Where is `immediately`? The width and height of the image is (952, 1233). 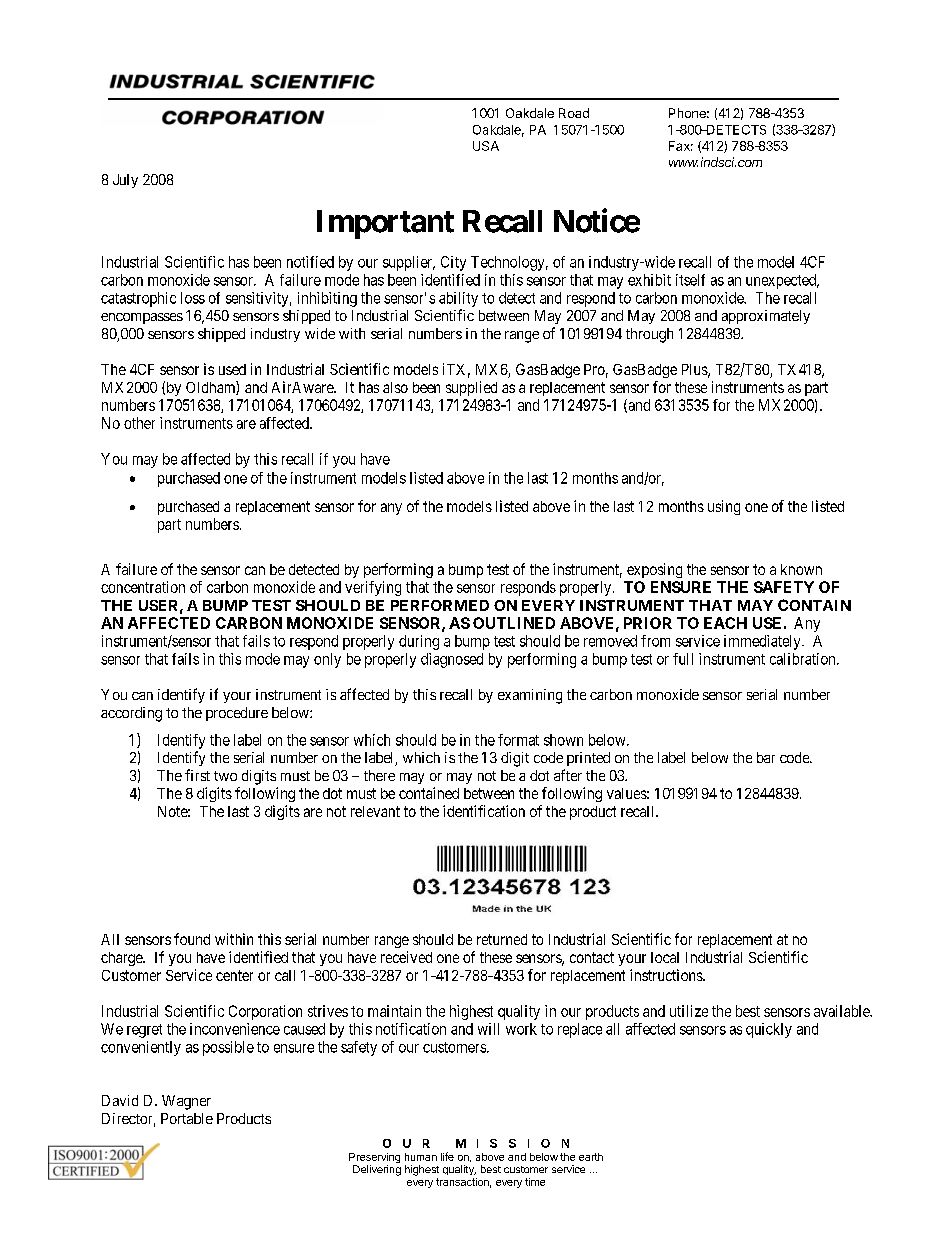 immediately is located at coordinates (763, 642).
